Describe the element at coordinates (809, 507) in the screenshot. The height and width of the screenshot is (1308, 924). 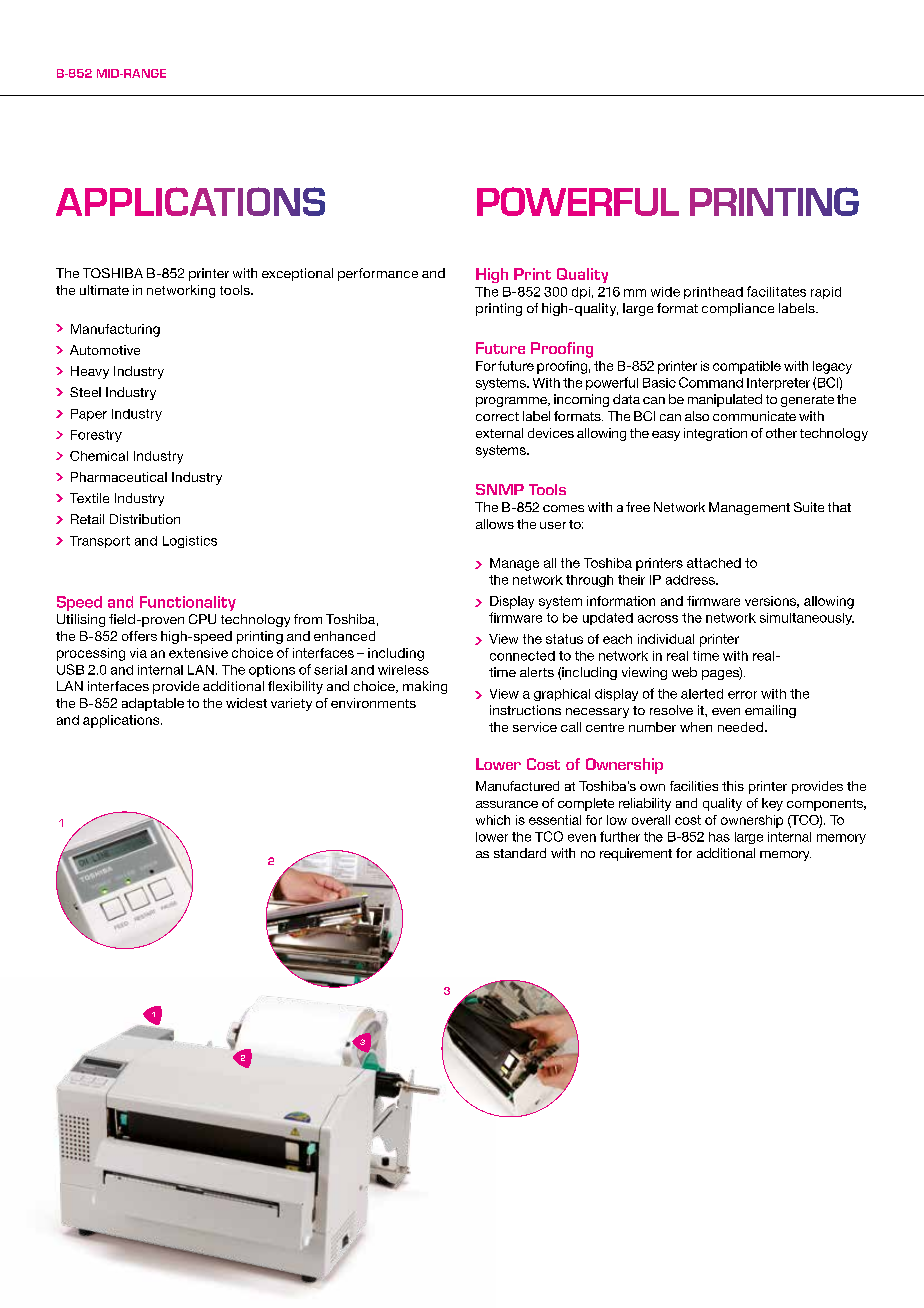
I see `Suite` at that location.
